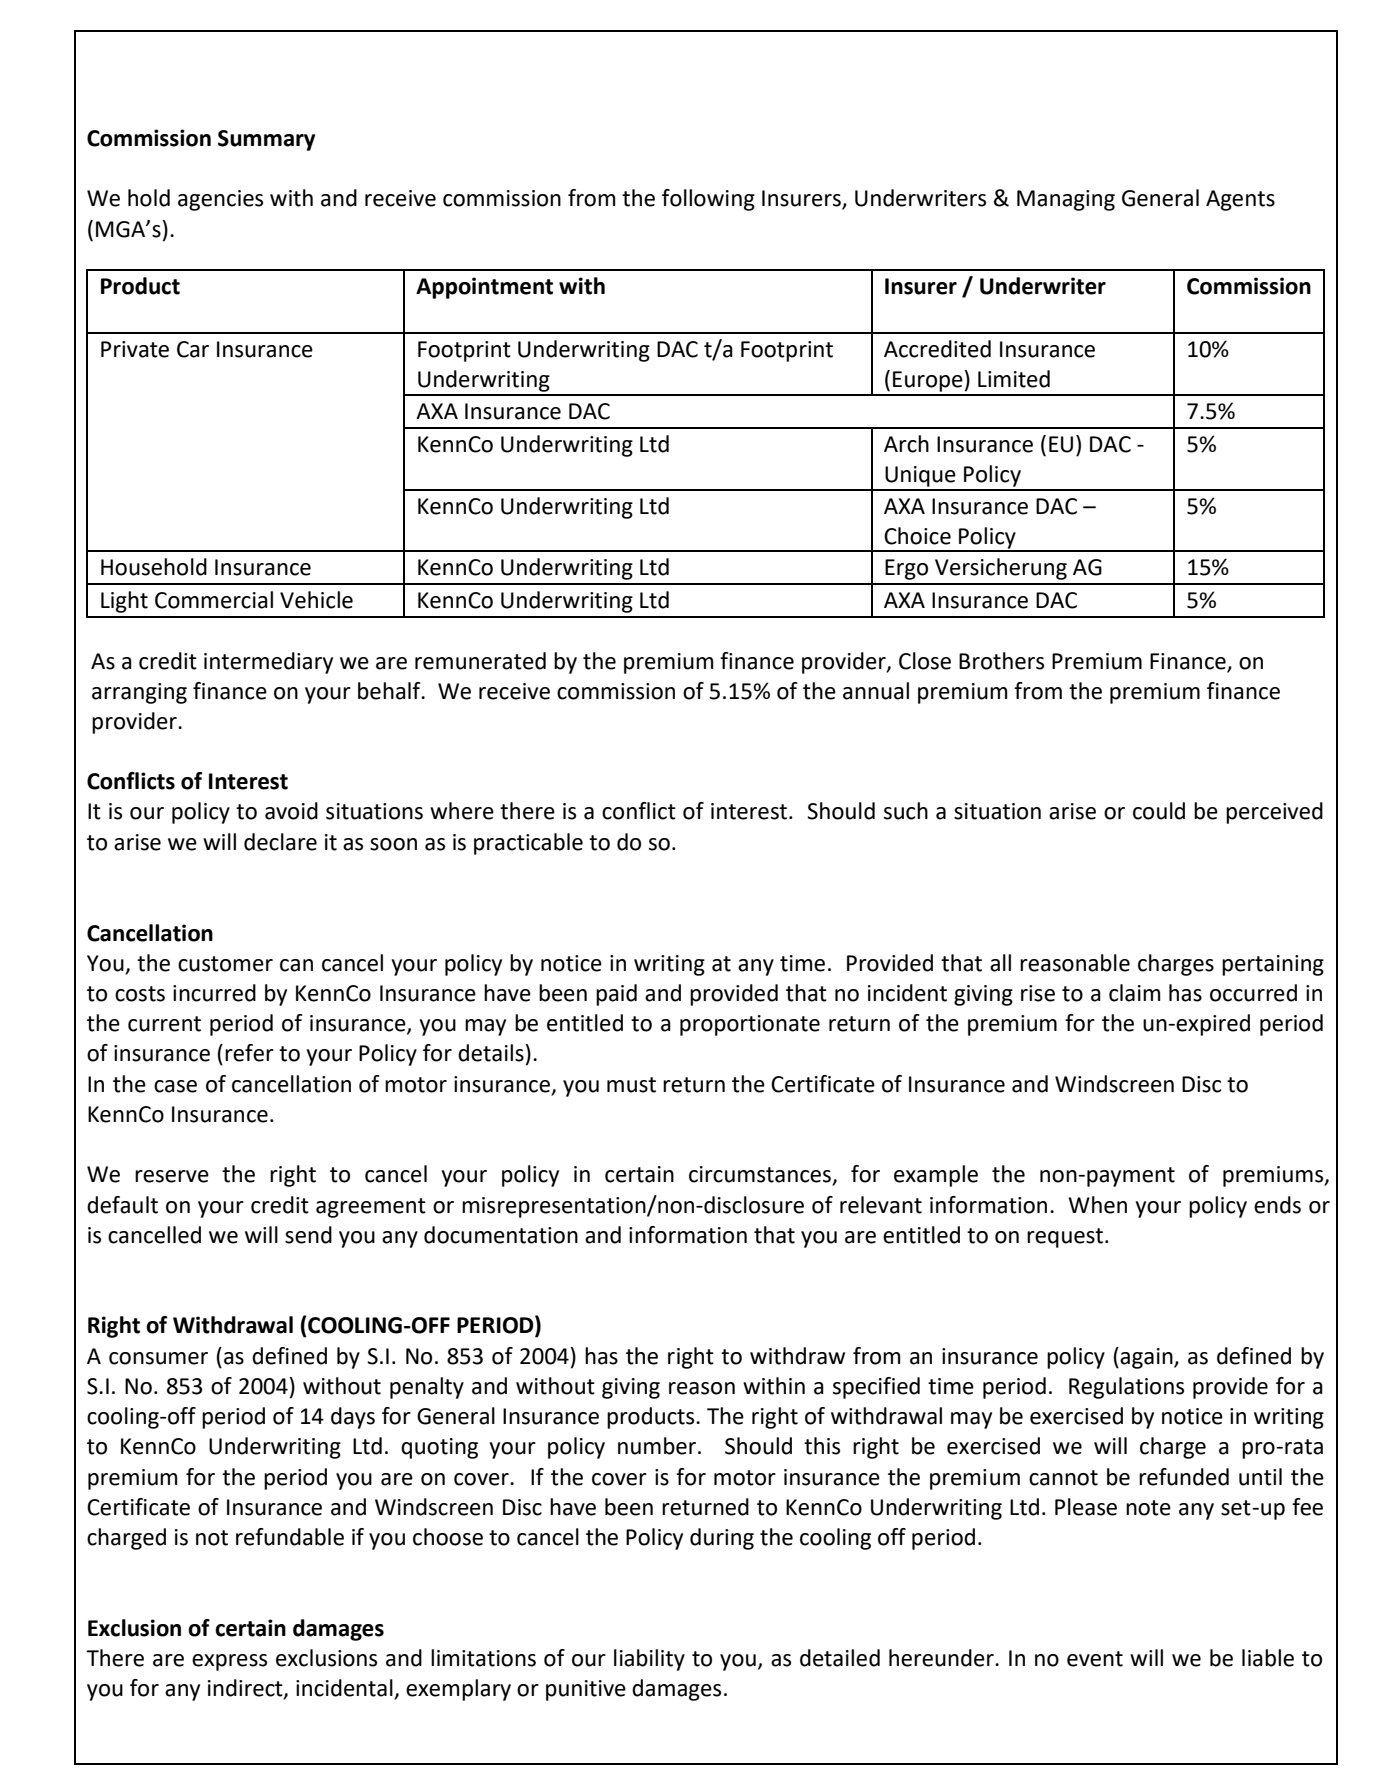  Describe the element at coordinates (1001, 661) in the screenshot. I see `Brothers` at that location.
